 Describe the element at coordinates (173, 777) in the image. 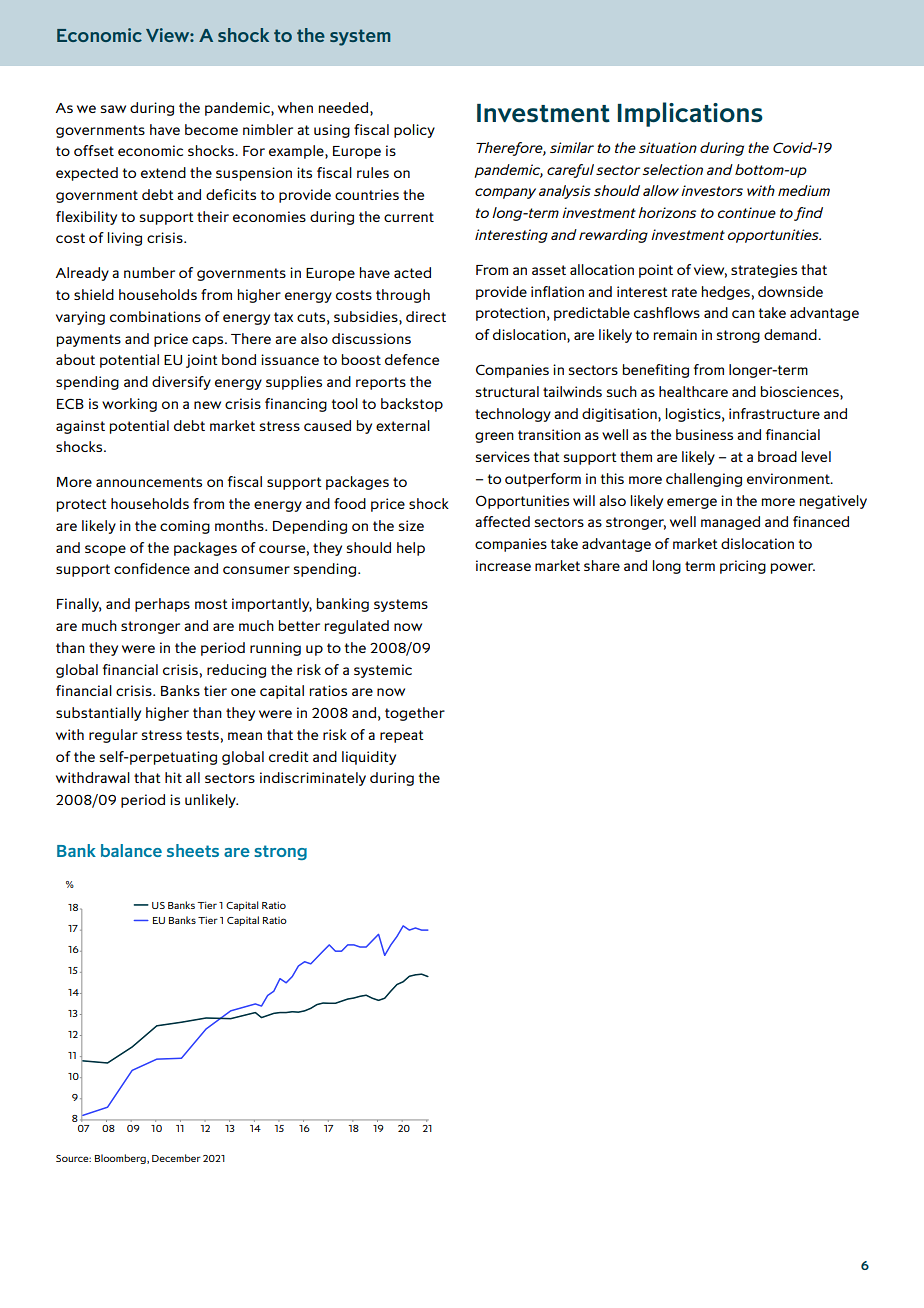

I see `hit` at that location.
